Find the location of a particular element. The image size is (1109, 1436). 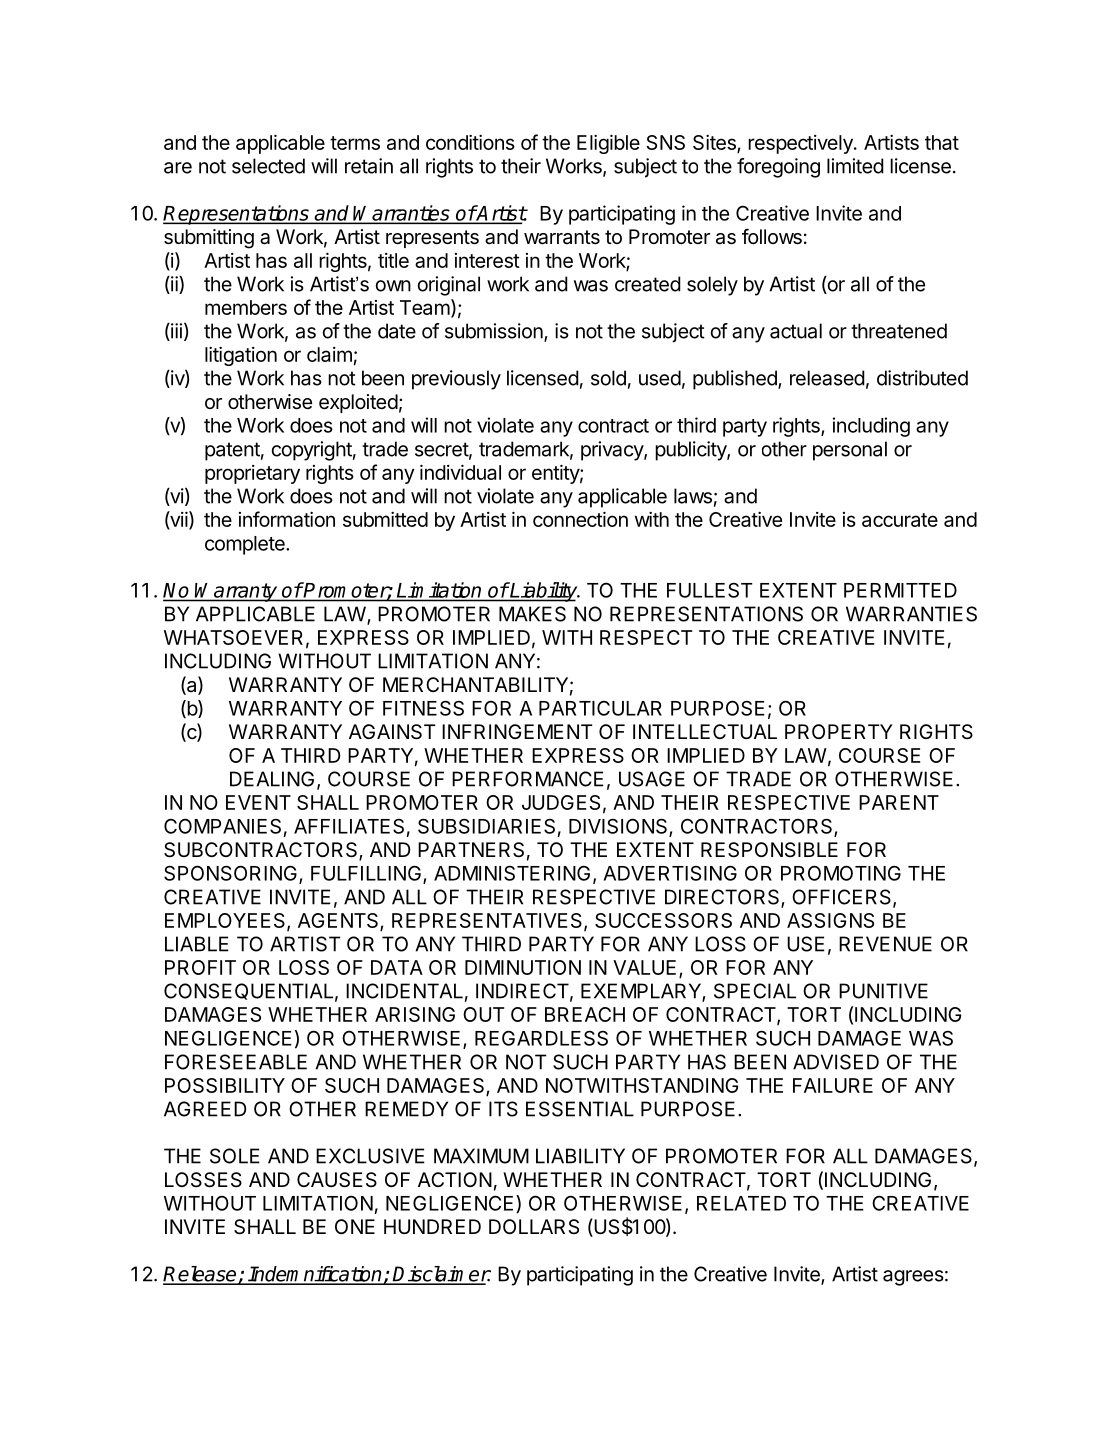

selected is located at coordinates (268, 166).
